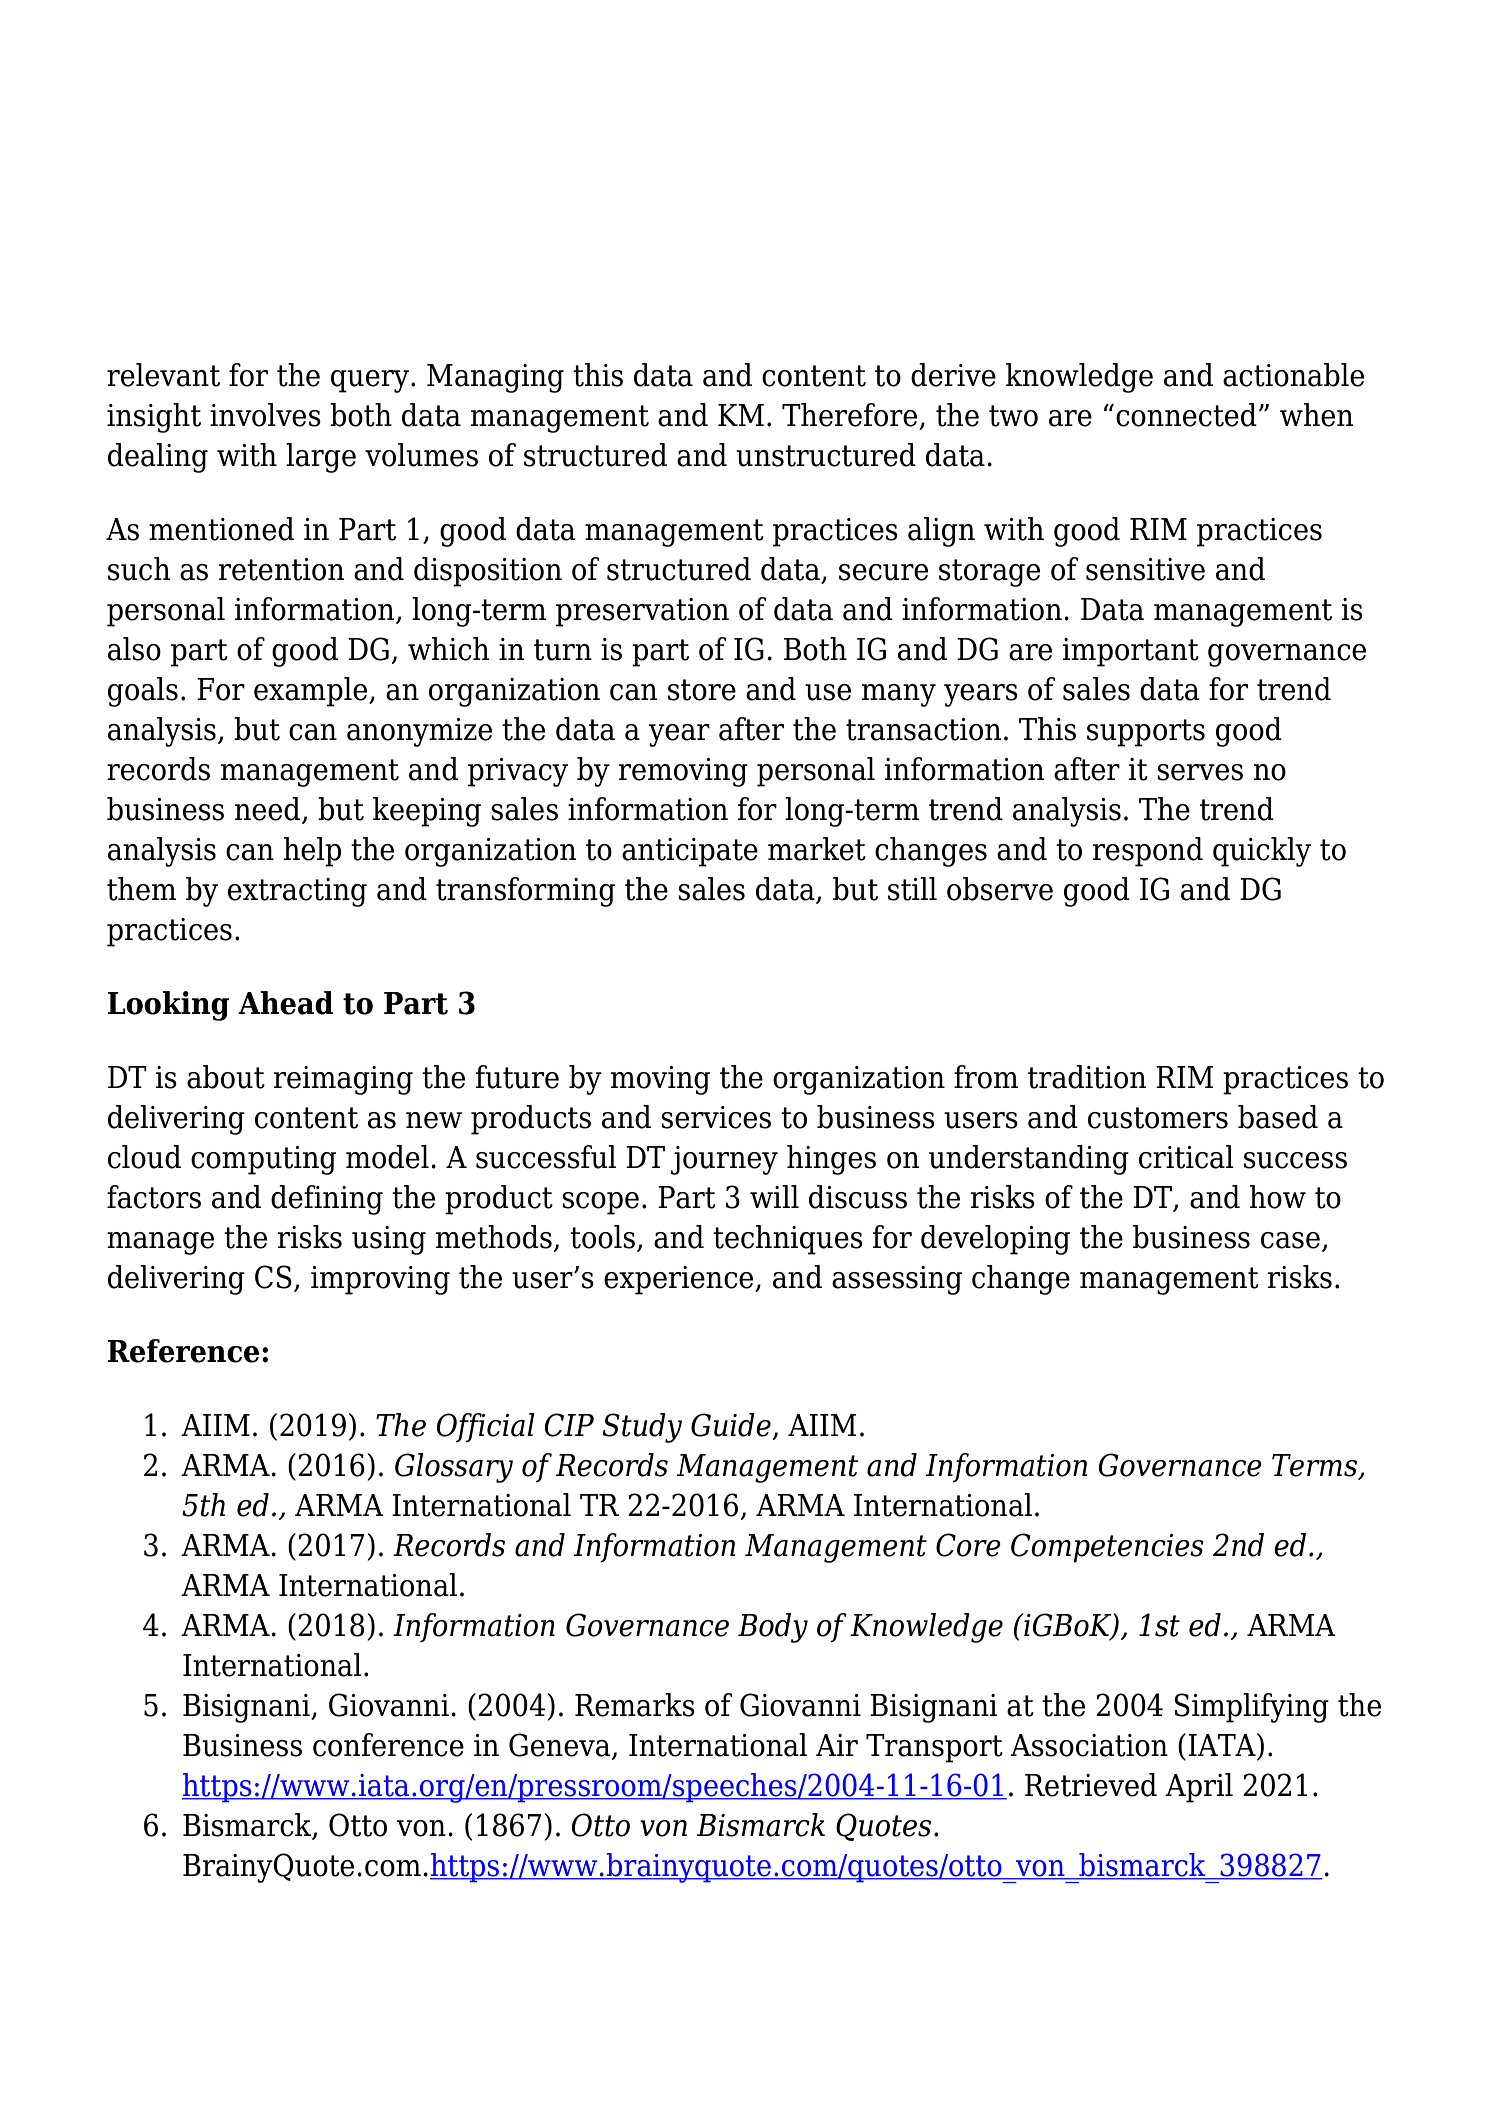 Image resolution: width=1495 pixels, height=2115 pixels. I want to click on customers, so click(1158, 1118).
